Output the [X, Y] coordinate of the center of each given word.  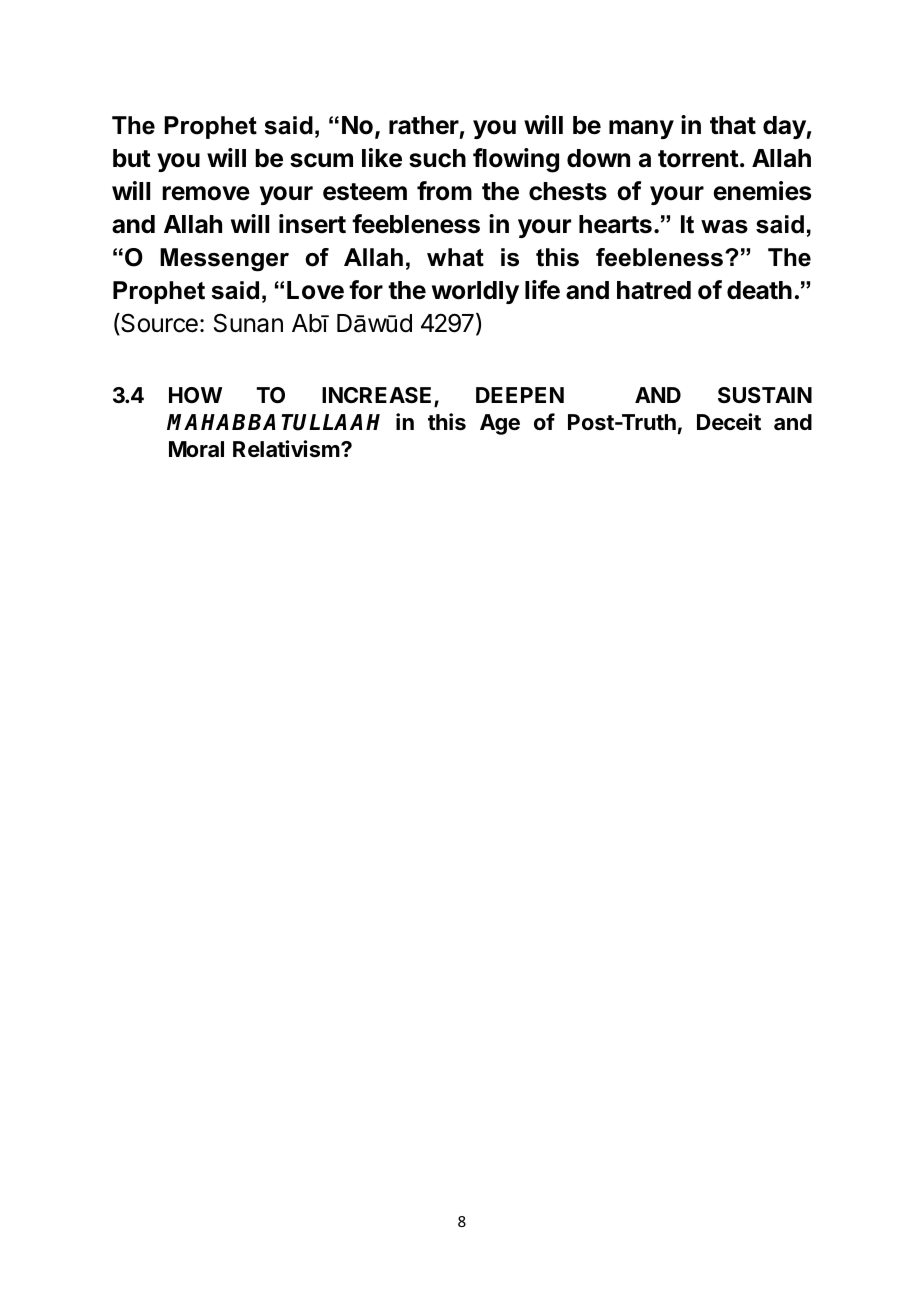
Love [315, 290]
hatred [654, 290]
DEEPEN [520, 395]
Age [500, 424]
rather [424, 125]
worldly [475, 292]
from [444, 191]
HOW [195, 395]
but [132, 158]
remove [206, 193]
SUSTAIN [765, 395]
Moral [196, 449]
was [724, 227]
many [641, 129]
